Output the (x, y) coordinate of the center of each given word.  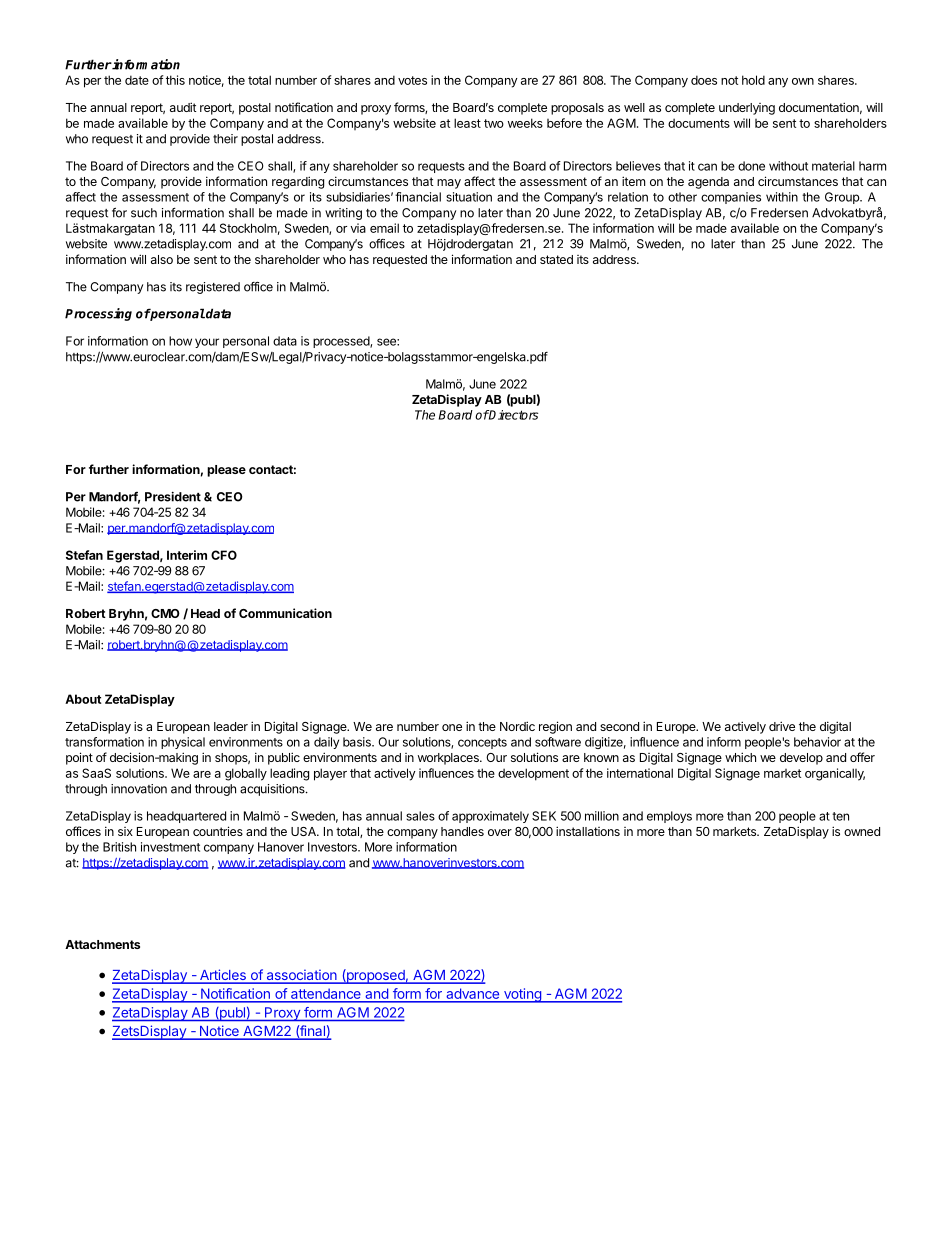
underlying (747, 109)
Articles (222, 976)
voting (522, 995)
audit (183, 107)
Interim (187, 555)
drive (782, 726)
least (467, 123)
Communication (285, 613)
